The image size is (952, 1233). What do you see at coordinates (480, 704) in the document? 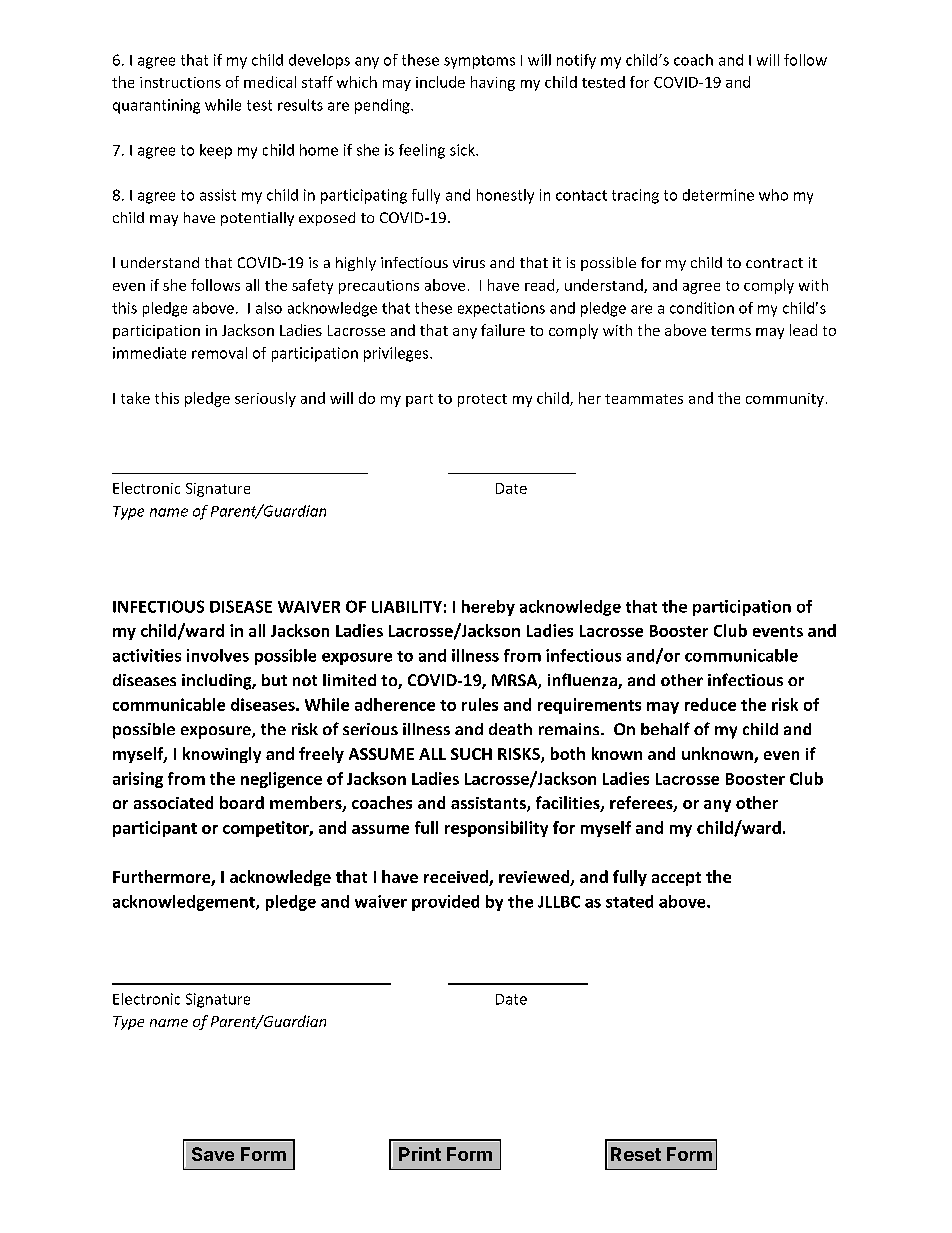
I see `rules` at bounding box center [480, 704].
